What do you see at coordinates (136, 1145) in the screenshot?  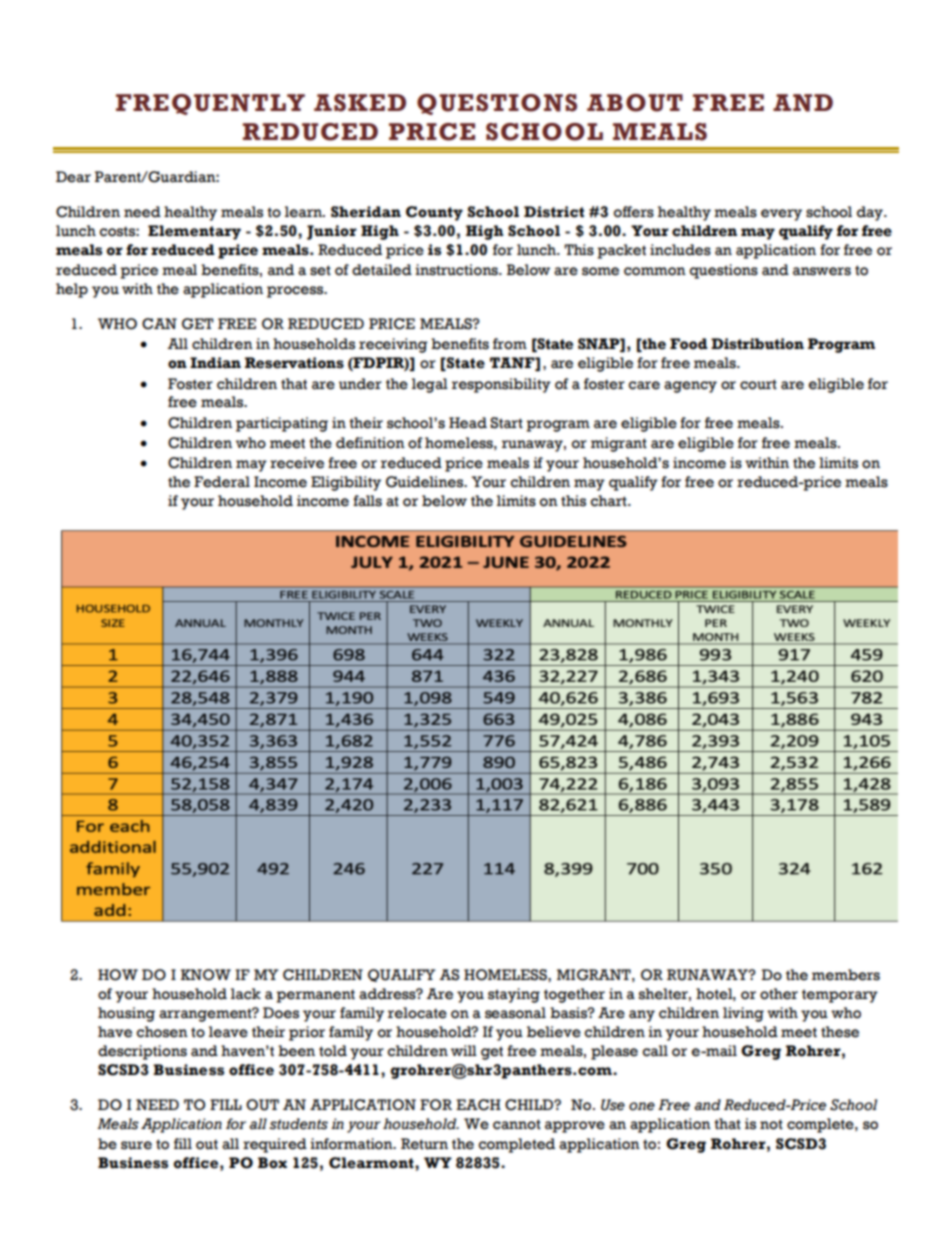 I see `sure` at bounding box center [136, 1145].
